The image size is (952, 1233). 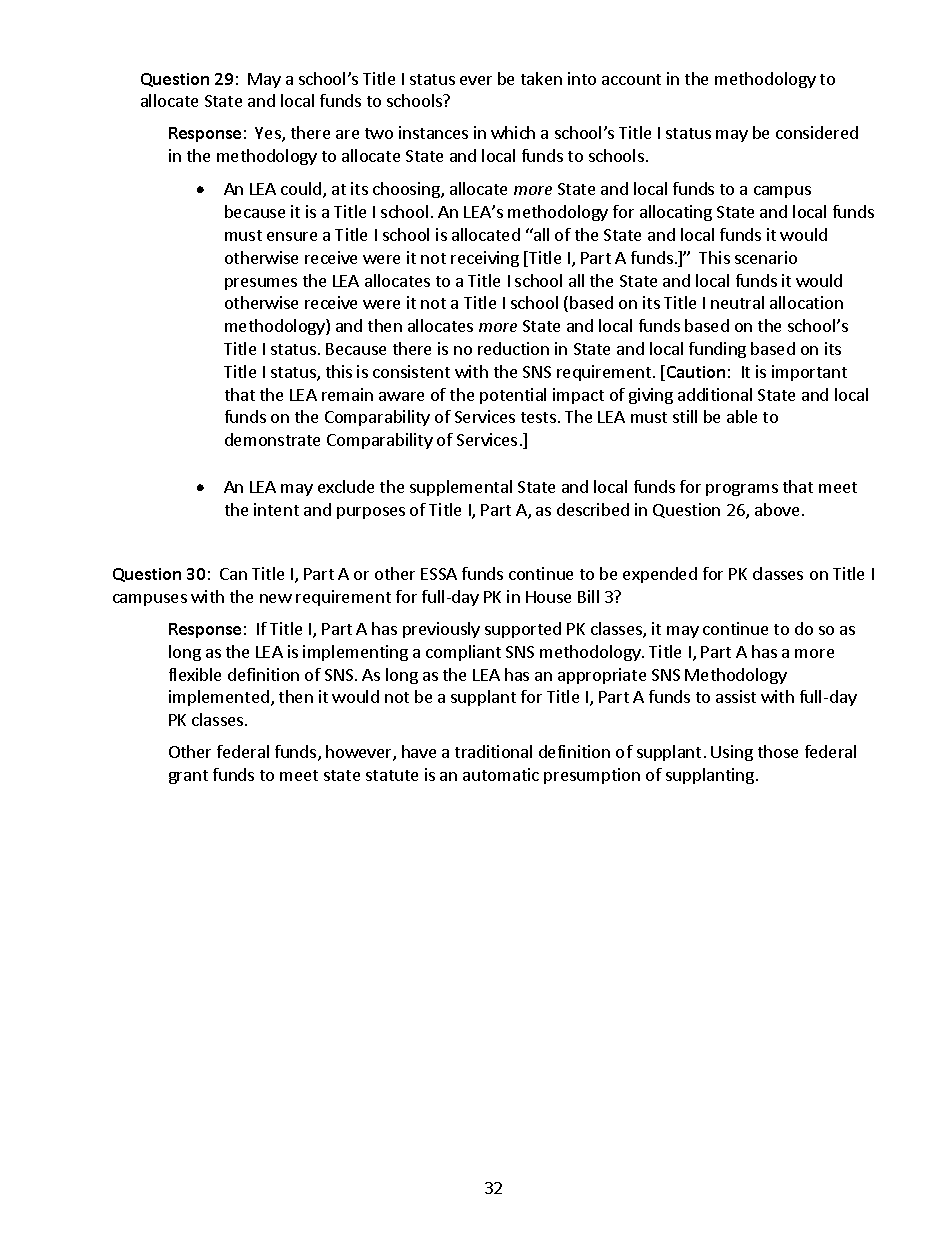 I want to click on grant, so click(x=188, y=777).
